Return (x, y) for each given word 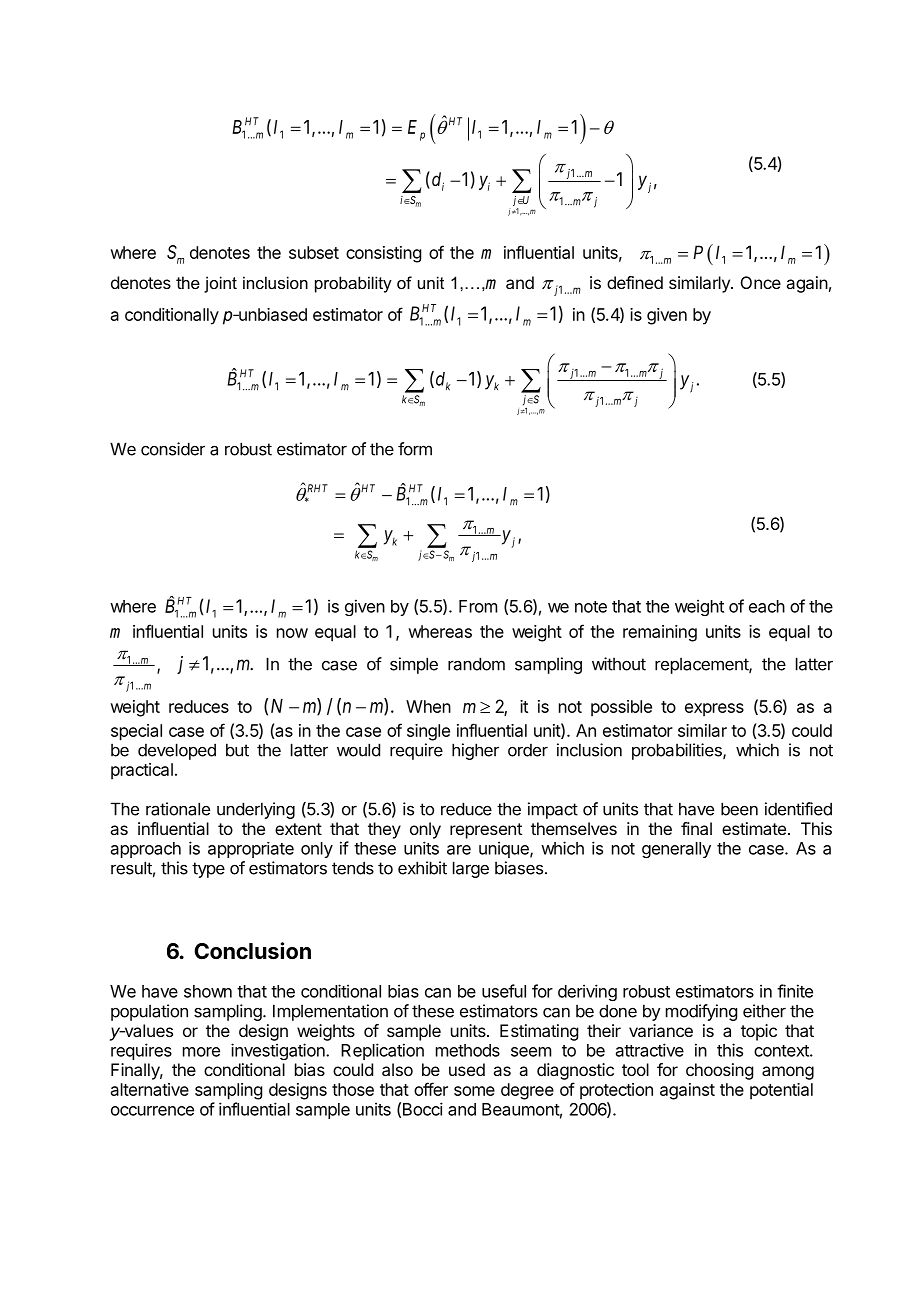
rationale (178, 809)
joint (220, 284)
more (201, 1052)
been (739, 809)
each (767, 606)
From (478, 606)
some (474, 1091)
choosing (719, 1071)
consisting (383, 254)
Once (761, 282)
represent (486, 831)
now (292, 633)
